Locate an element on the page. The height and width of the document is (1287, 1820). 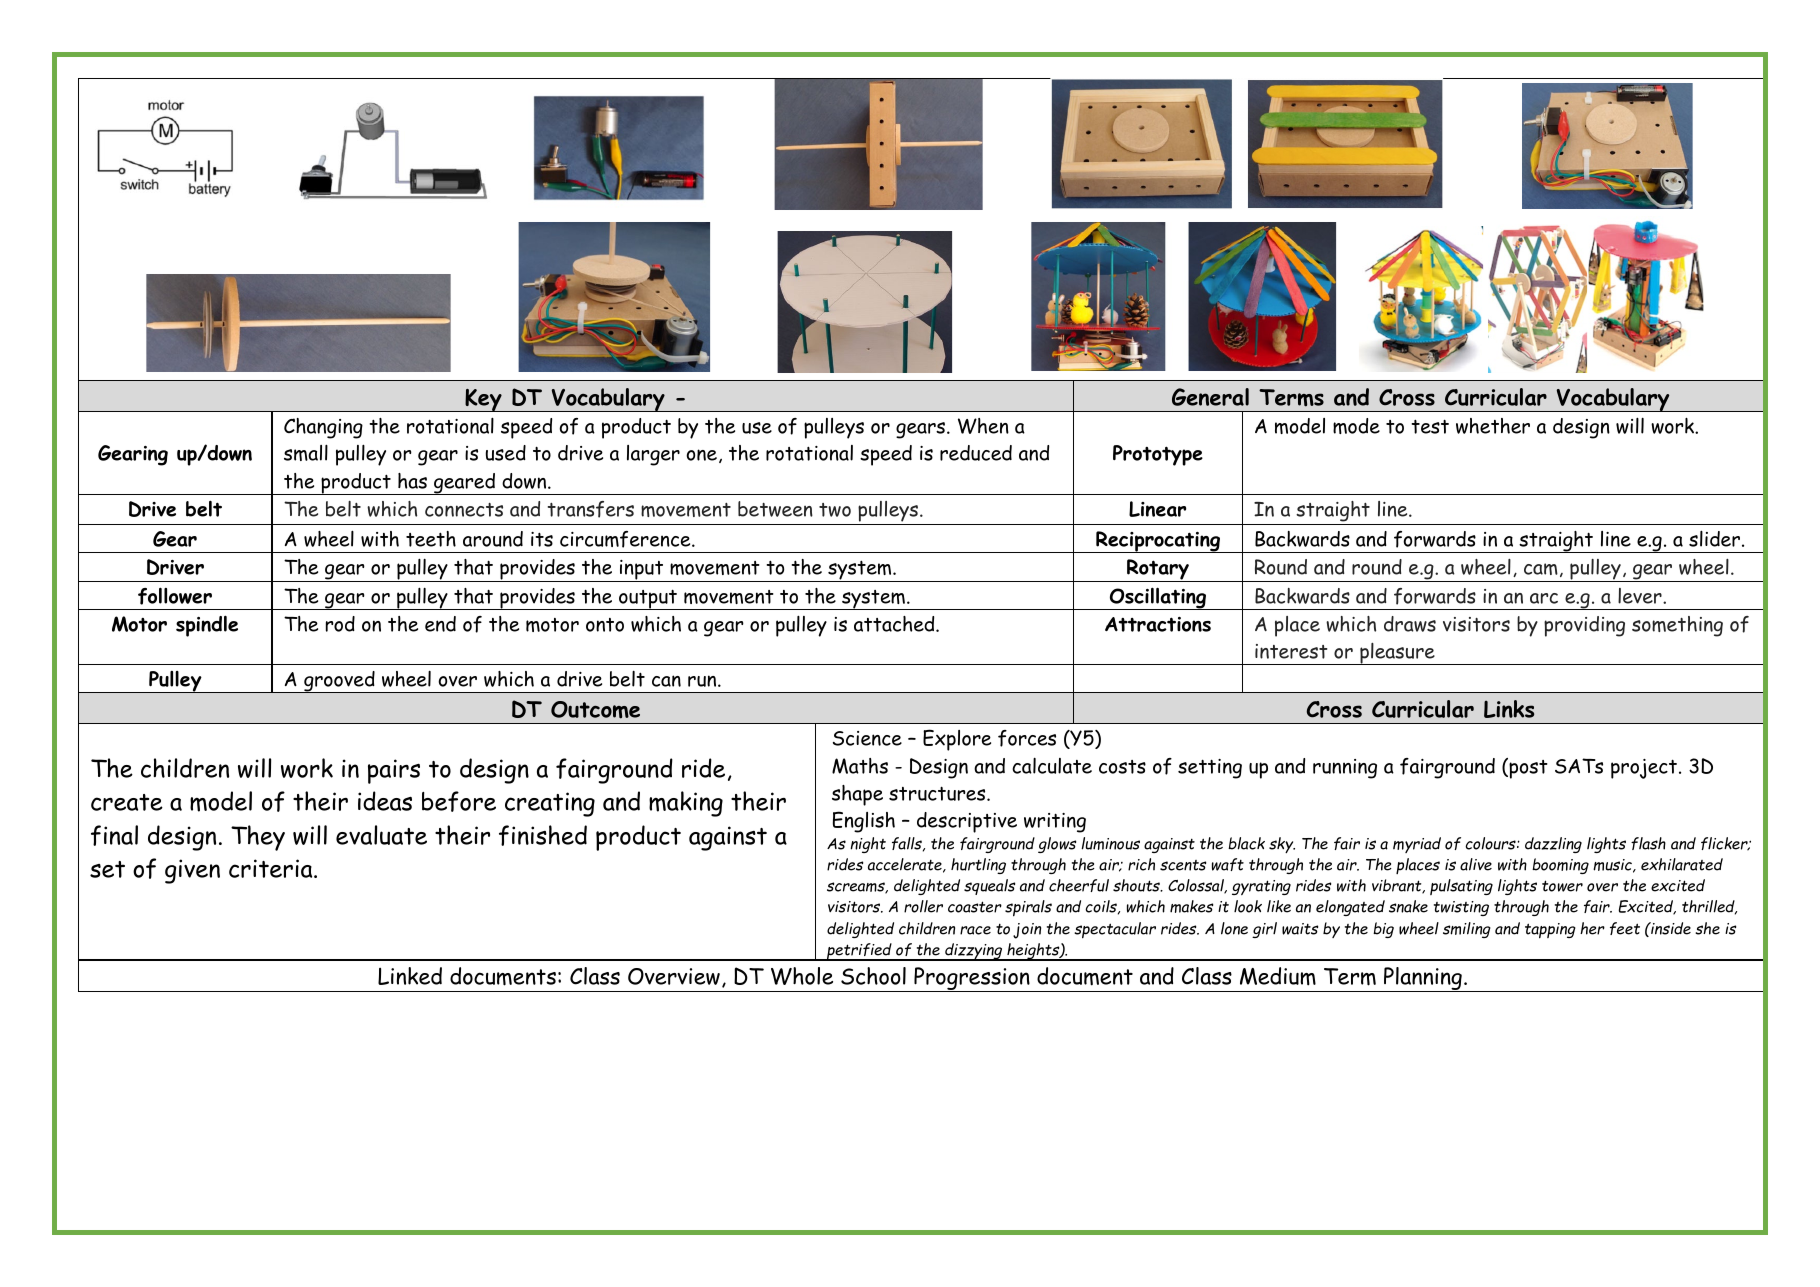
grooved is located at coordinates (339, 682).
